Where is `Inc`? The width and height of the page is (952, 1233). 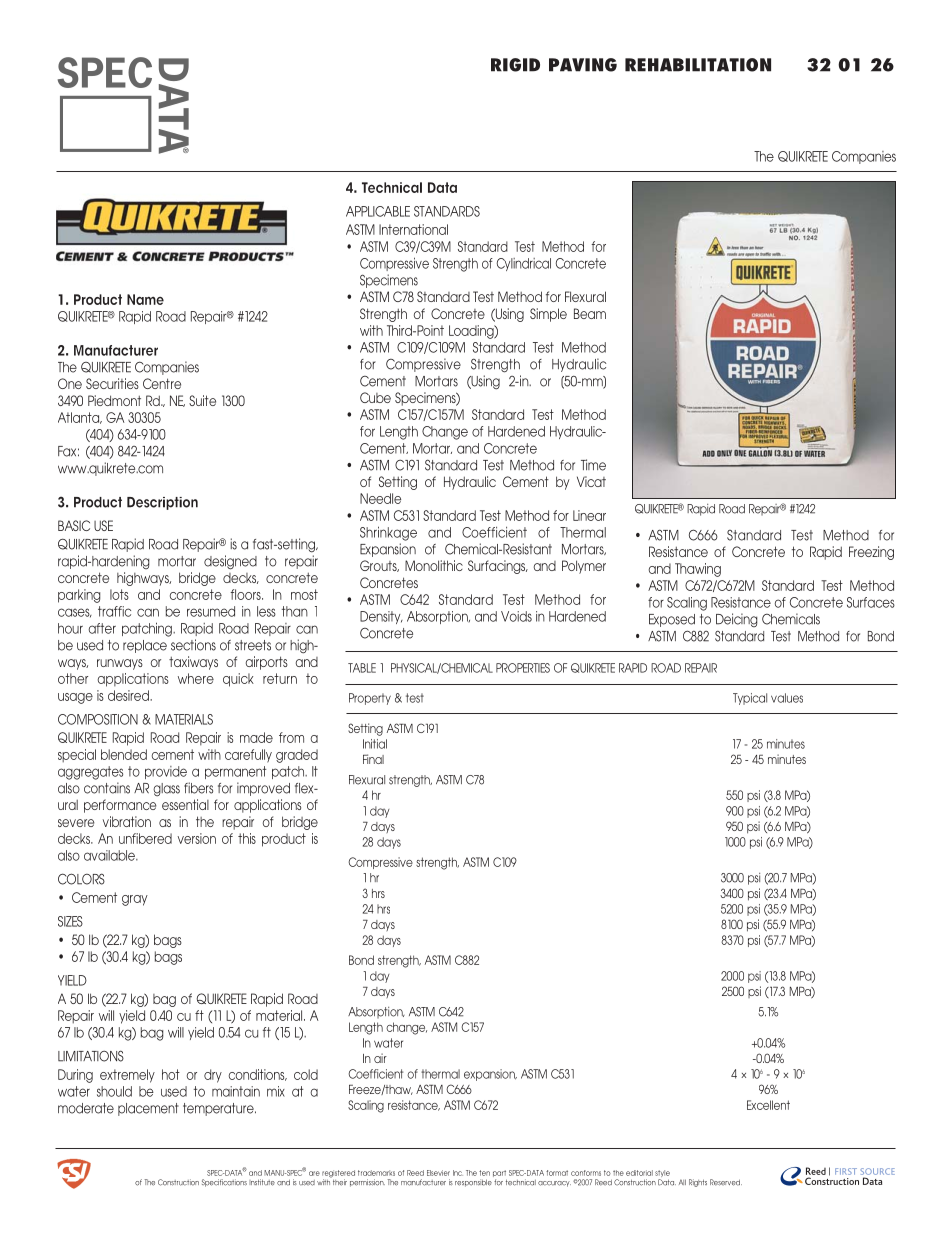 Inc is located at coordinates (458, 1173).
